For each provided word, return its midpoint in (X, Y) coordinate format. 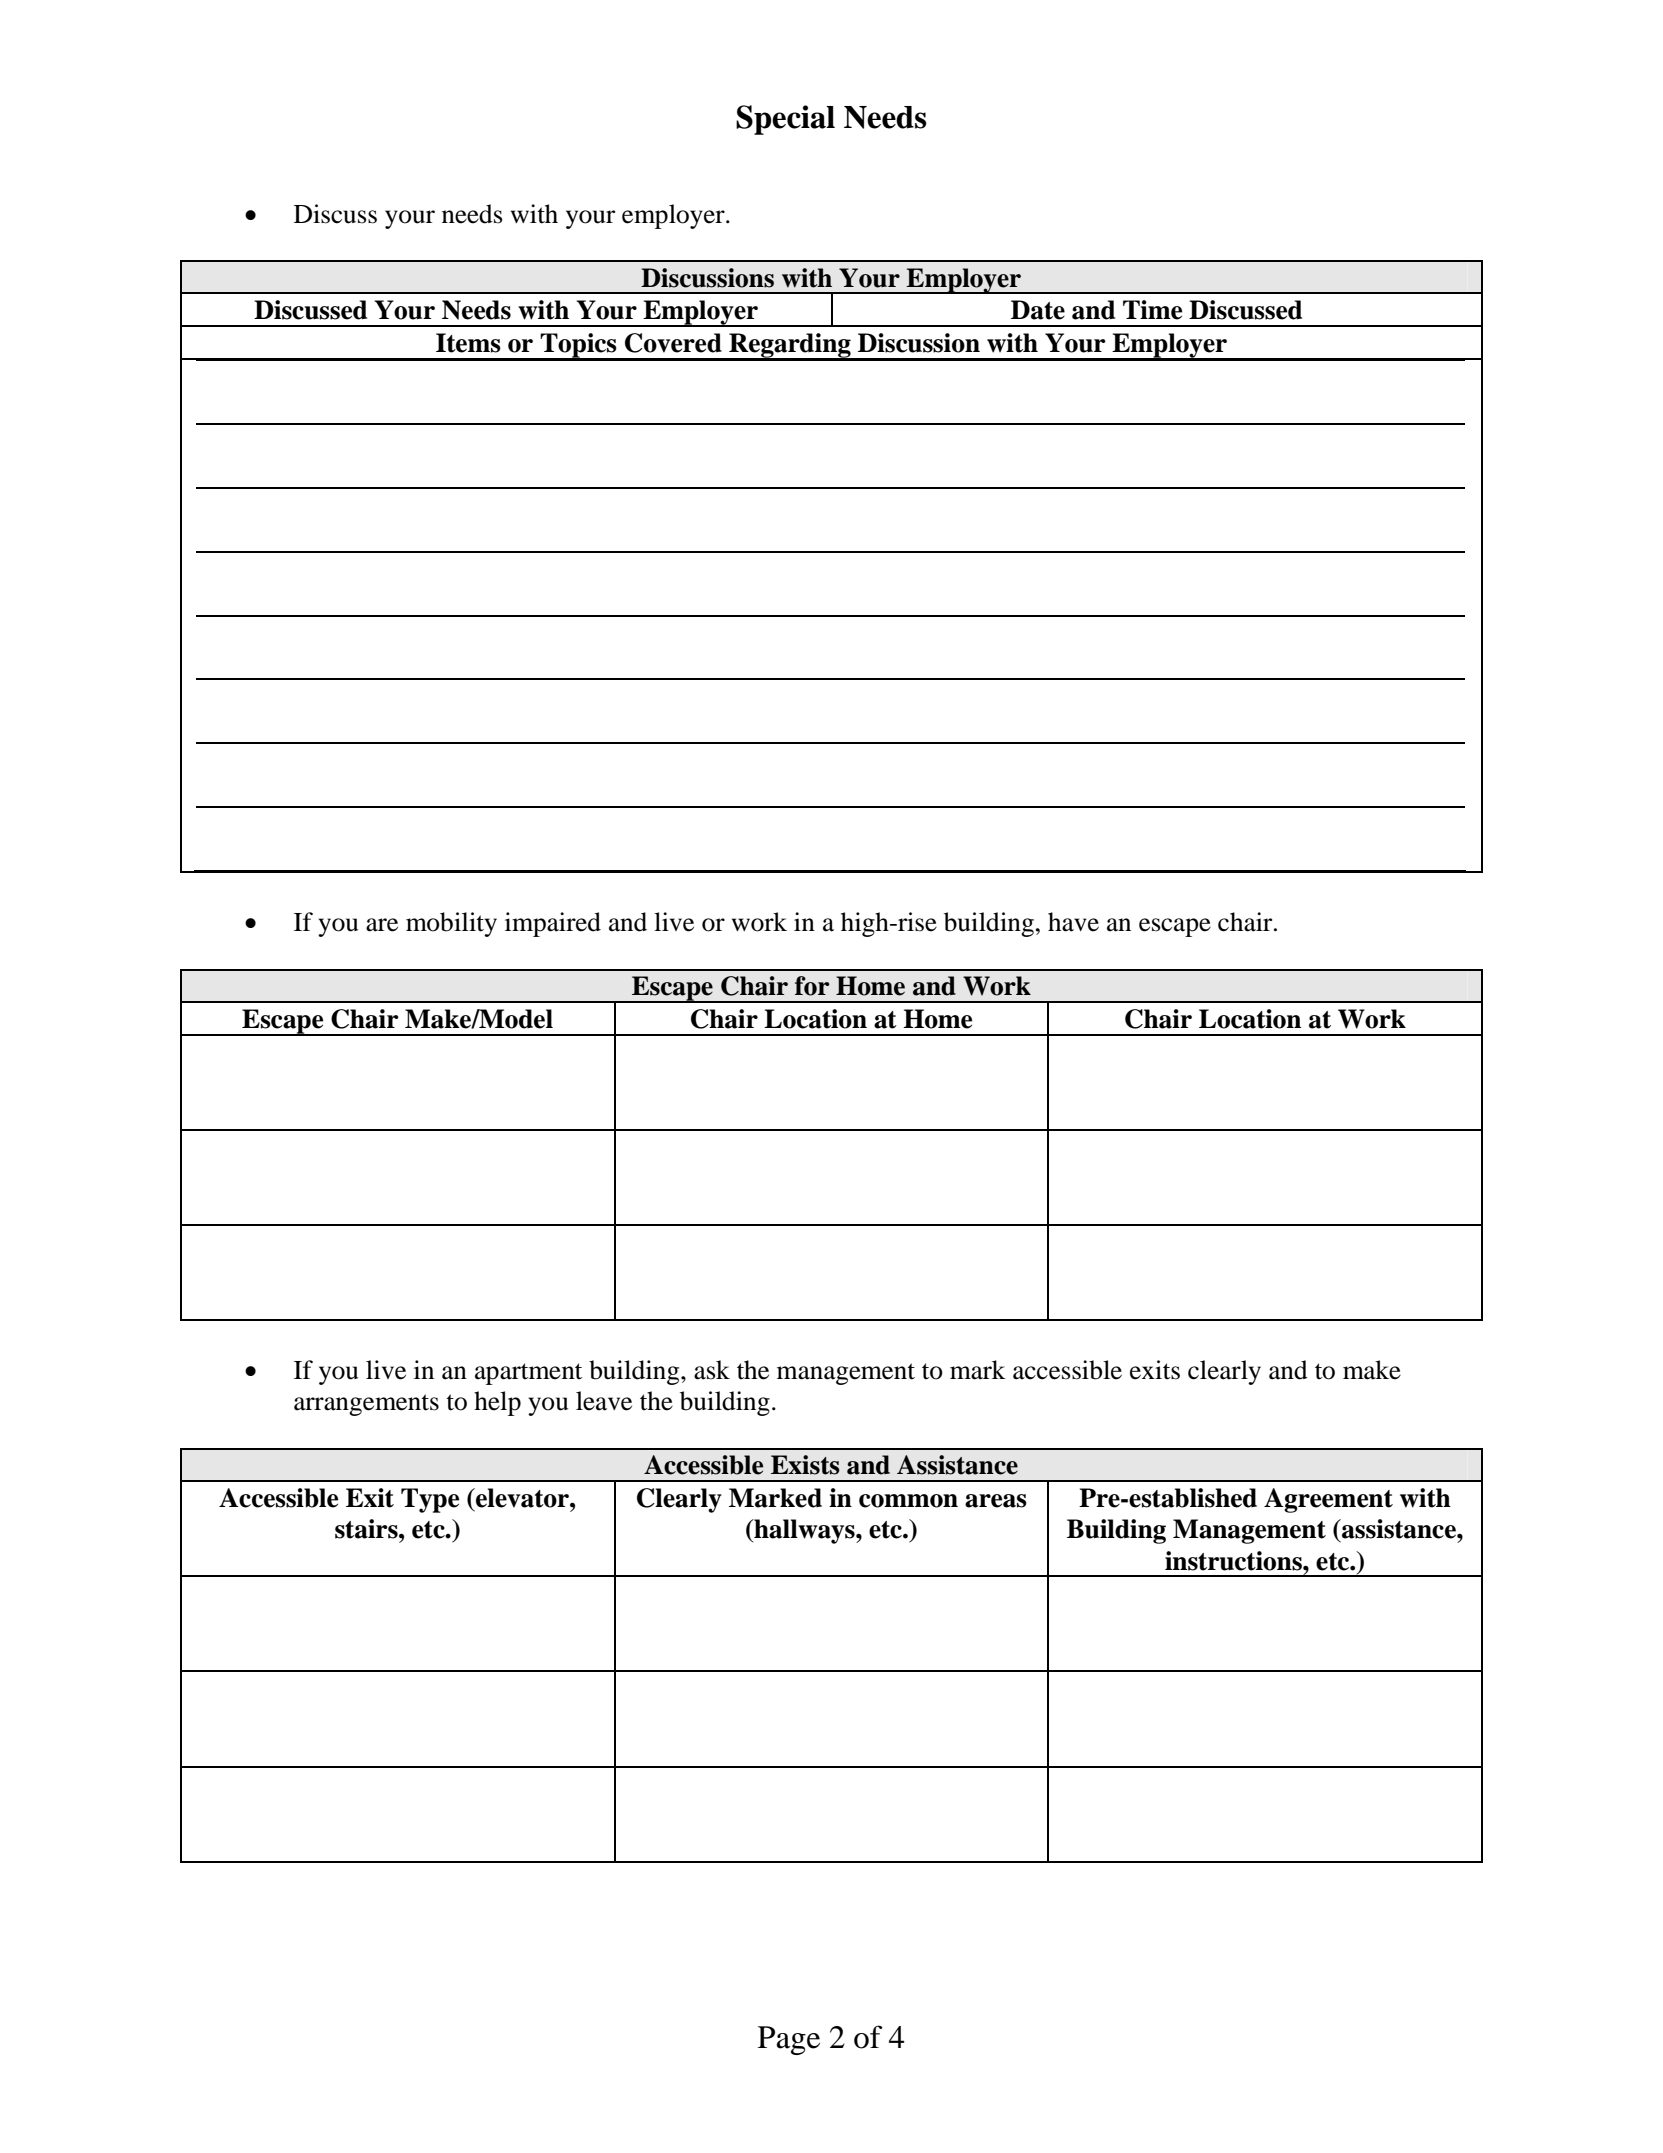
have (1073, 922)
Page (789, 2040)
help (497, 1403)
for (812, 986)
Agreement (1328, 1500)
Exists (805, 1465)
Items (468, 343)
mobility (451, 924)
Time (1153, 310)
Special (785, 120)
